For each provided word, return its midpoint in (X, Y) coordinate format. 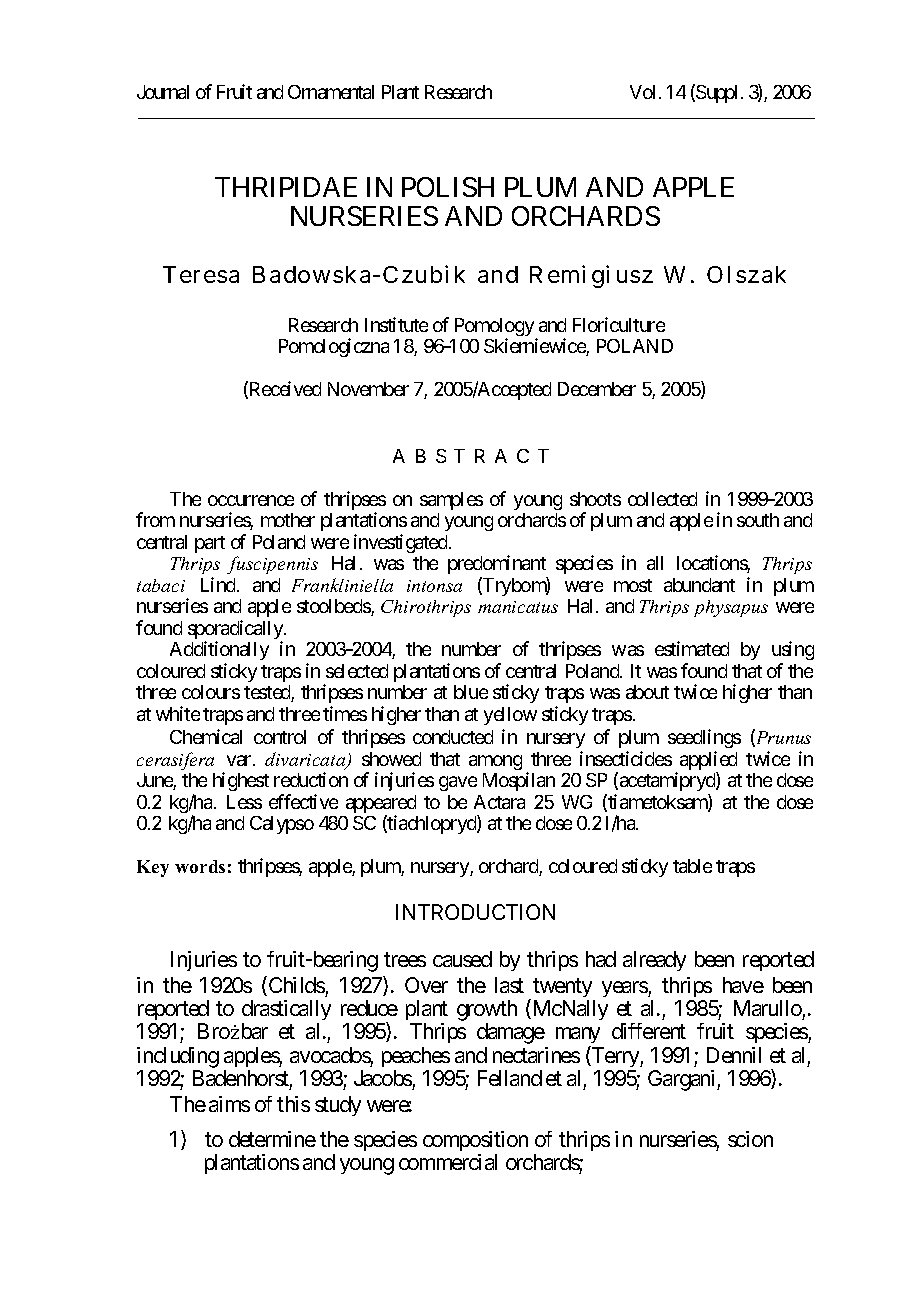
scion (750, 1139)
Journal (163, 92)
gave (458, 783)
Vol (645, 92)
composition (475, 1143)
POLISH (448, 187)
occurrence (251, 500)
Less (244, 802)
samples (451, 501)
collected (662, 499)
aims (229, 1104)
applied (708, 762)
